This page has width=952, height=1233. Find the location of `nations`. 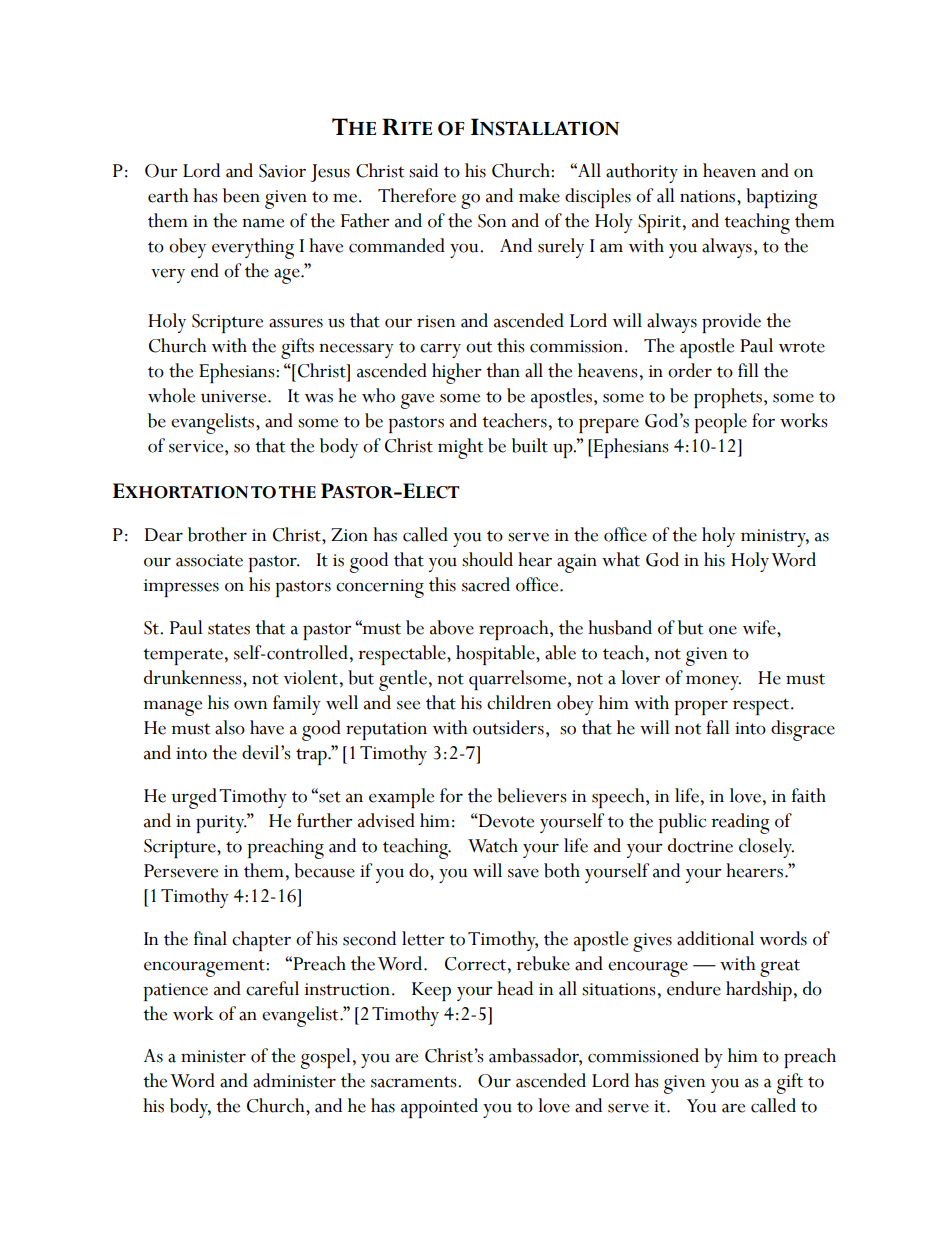

nations is located at coordinates (709, 196).
